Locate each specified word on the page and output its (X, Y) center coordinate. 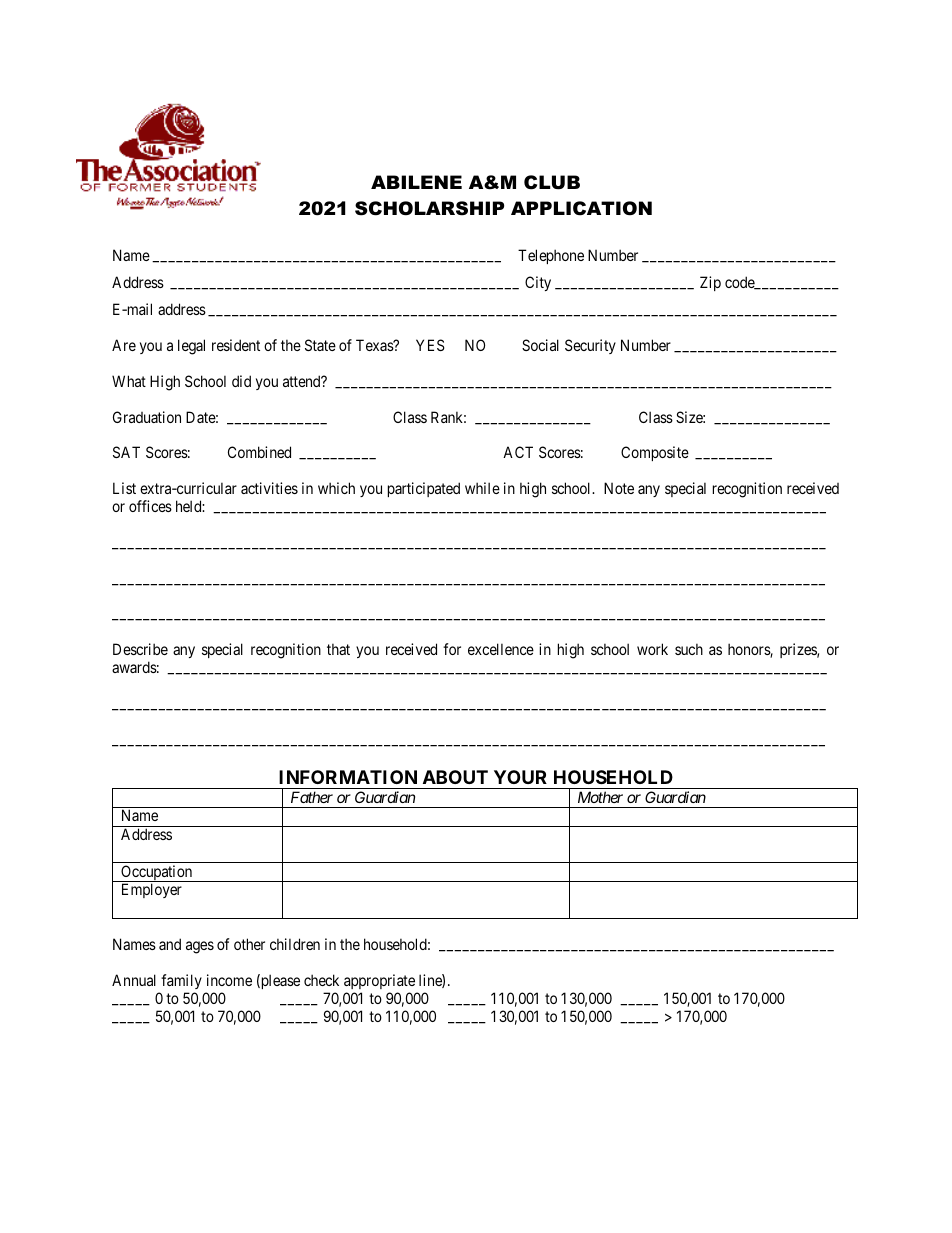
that (338, 649)
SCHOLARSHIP (429, 208)
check (321, 980)
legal (191, 347)
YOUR (520, 777)
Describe (140, 649)
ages (200, 947)
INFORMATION (348, 777)
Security (590, 346)
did (241, 381)
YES (430, 345)
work (652, 649)
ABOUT (455, 777)
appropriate (379, 981)
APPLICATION (581, 208)
